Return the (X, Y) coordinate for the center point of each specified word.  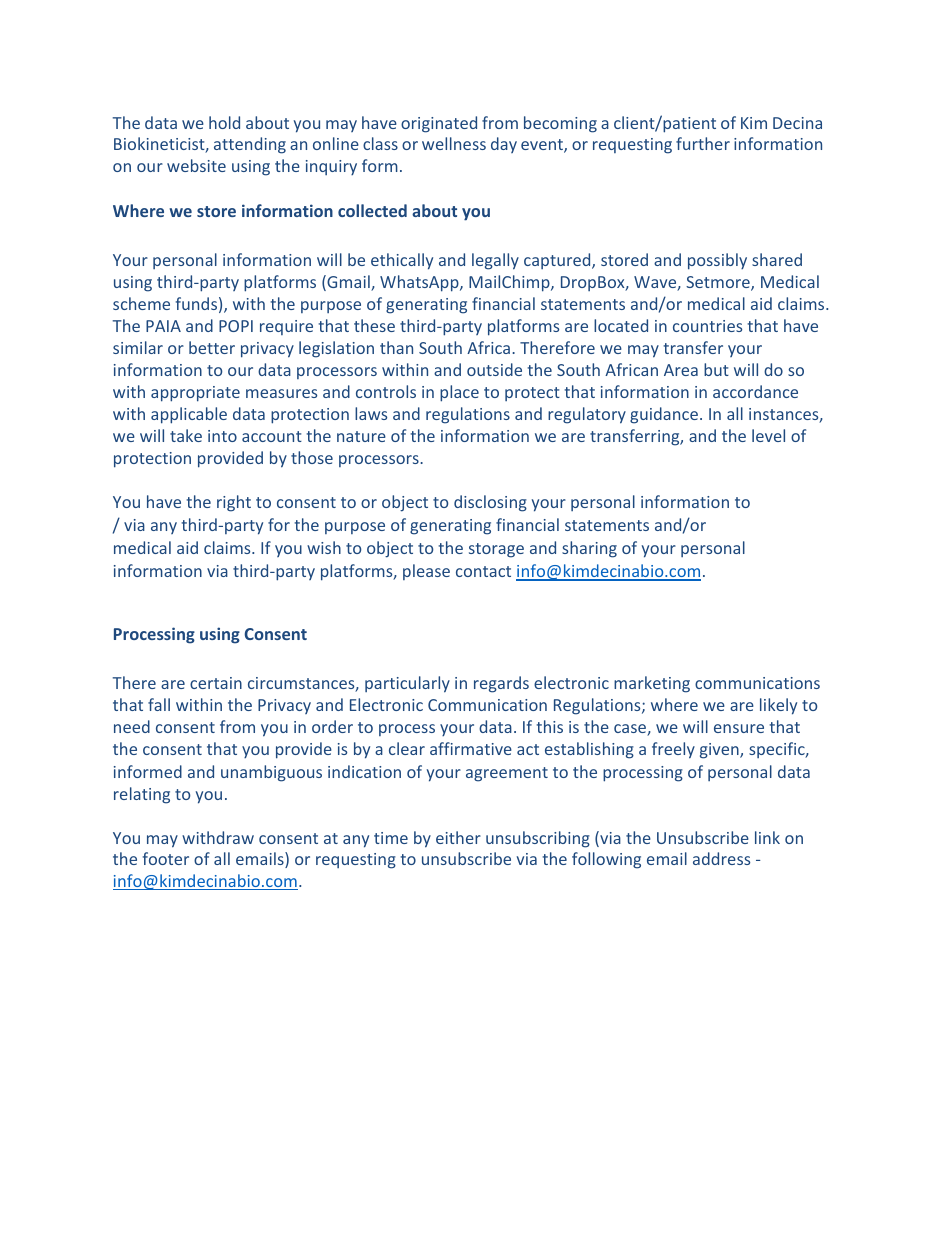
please (426, 572)
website (196, 165)
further (703, 143)
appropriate (195, 394)
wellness (454, 143)
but (716, 369)
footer (166, 858)
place (459, 393)
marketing (652, 684)
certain (216, 683)
